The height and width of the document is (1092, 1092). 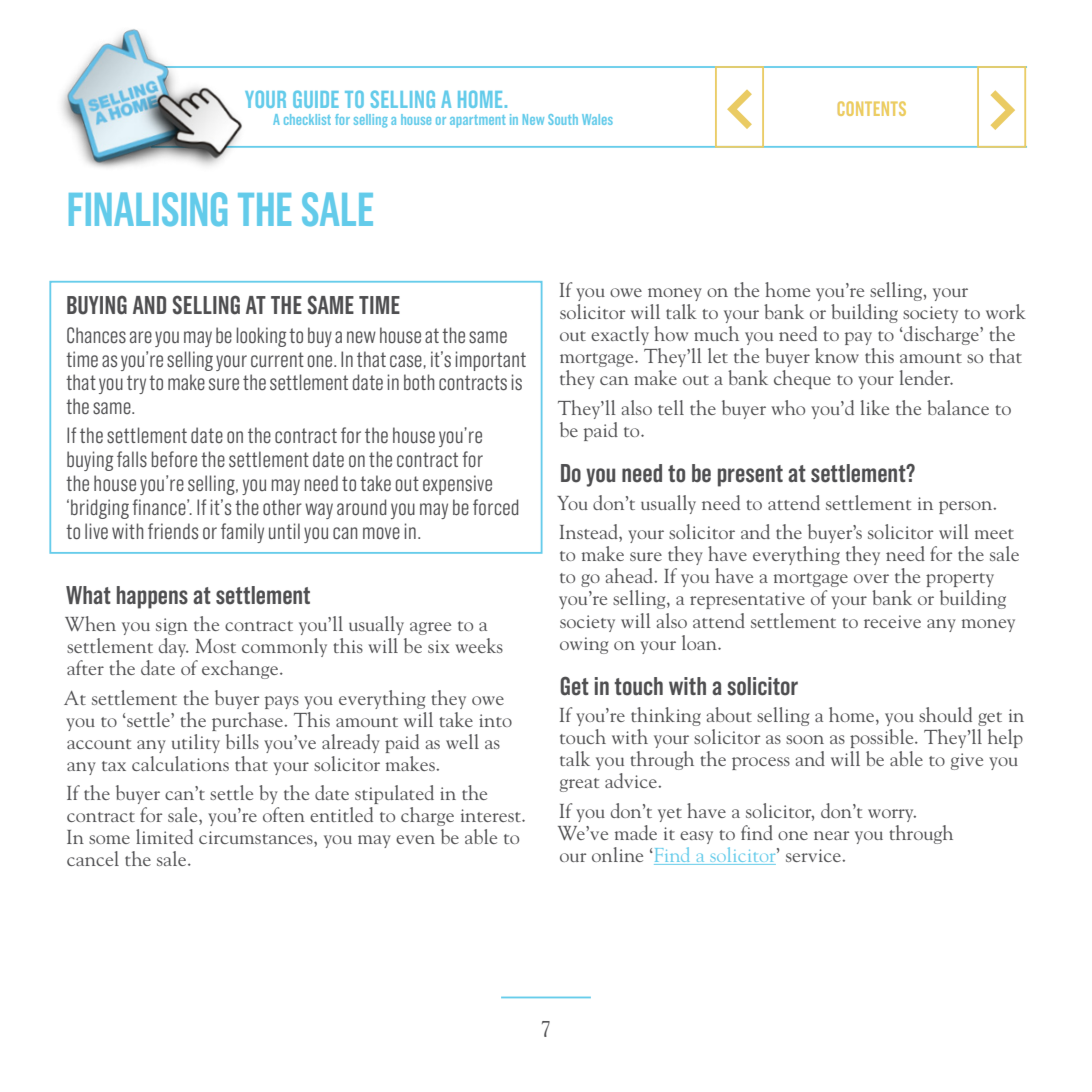 What do you see at coordinates (164, 836) in the document?
I see `limited` at bounding box center [164, 836].
